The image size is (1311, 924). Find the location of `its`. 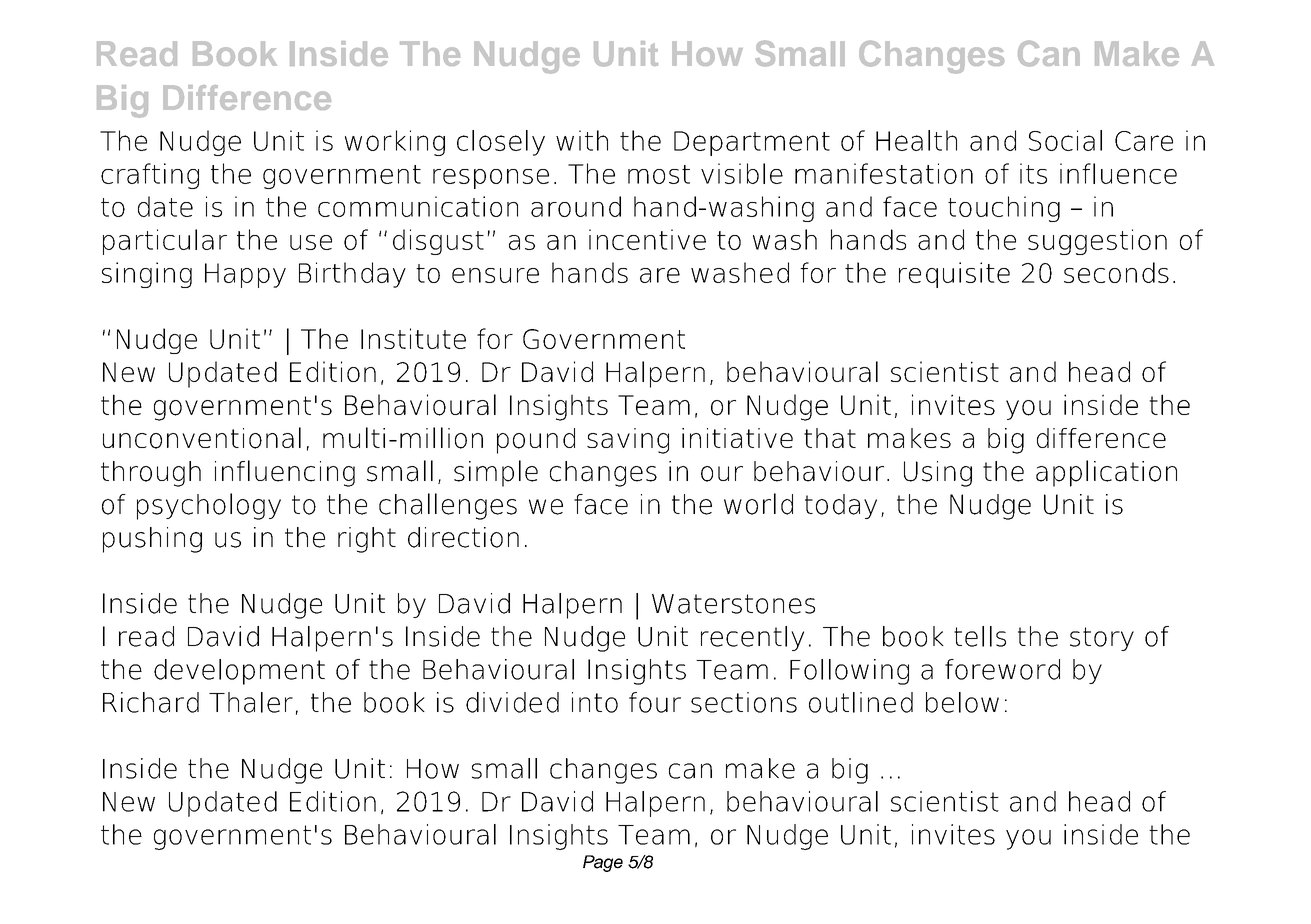

its is located at coordinates (1033, 173).
